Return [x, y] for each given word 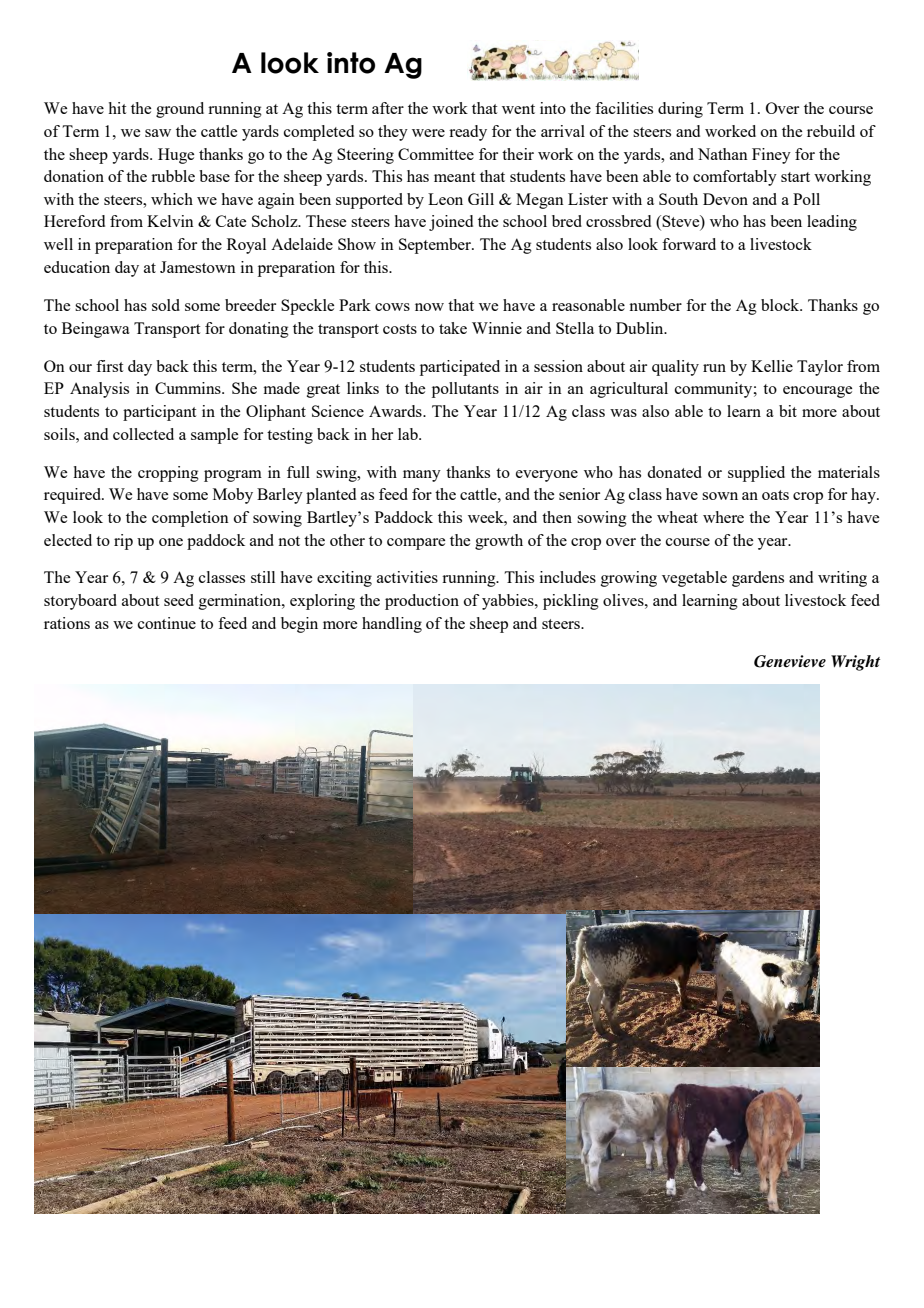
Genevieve [790, 661]
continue [167, 623]
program [233, 476]
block [781, 305]
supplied [756, 474]
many [422, 476]
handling [392, 625]
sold [166, 305]
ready [468, 133]
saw [158, 133]
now [429, 307]
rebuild [831, 131]
